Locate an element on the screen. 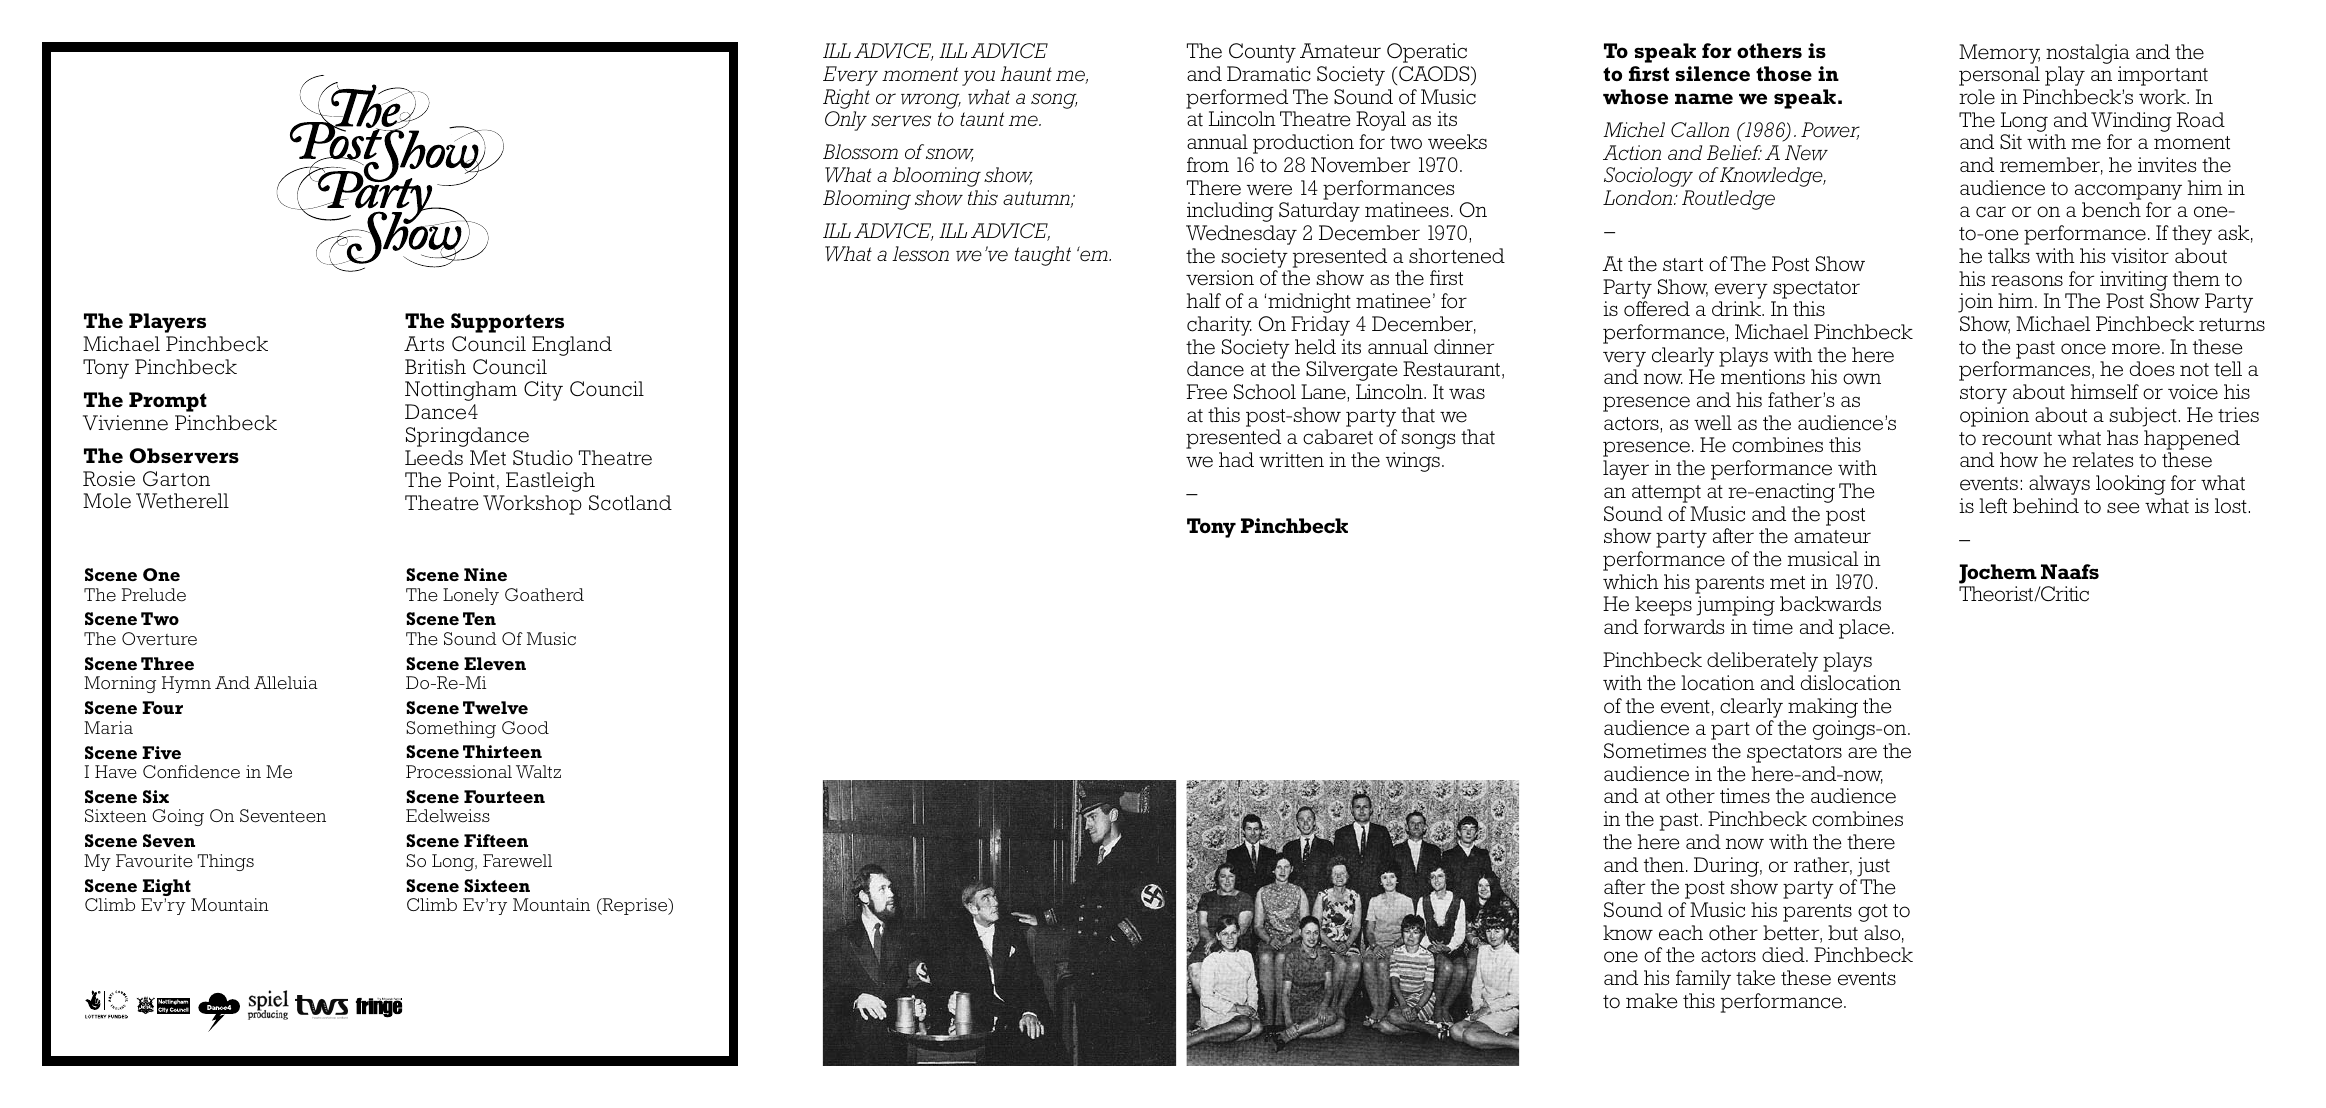 This screenshot has width=2326, height=1108. Right is located at coordinates (846, 99).
